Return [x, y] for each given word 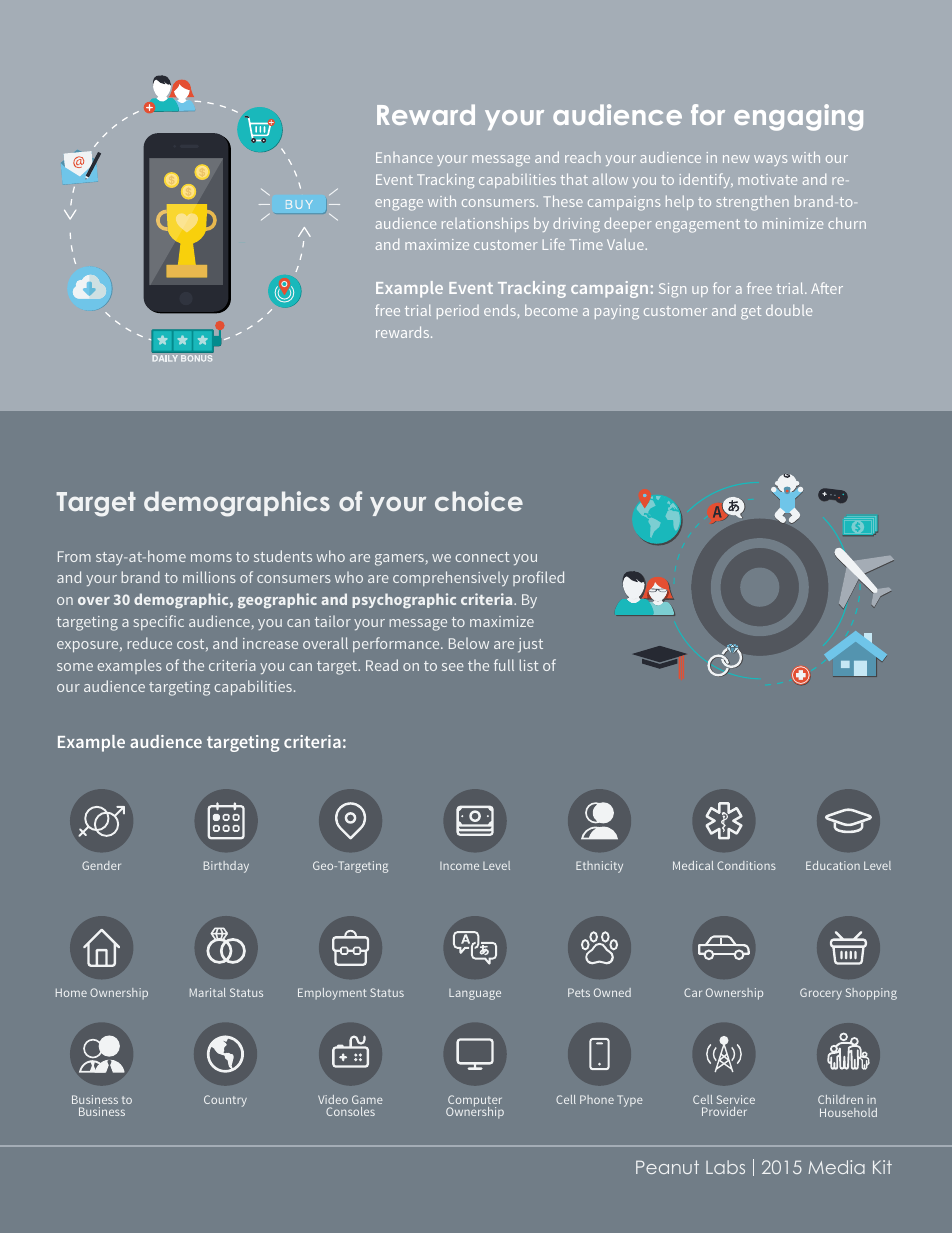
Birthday [226, 867]
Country [225, 1101]
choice [479, 501]
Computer [474, 1102]
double [789, 310]
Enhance [404, 157]
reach [583, 157]
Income [459, 866]
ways [770, 160]
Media [837, 1167]
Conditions [746, 865]
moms [211, 558]
